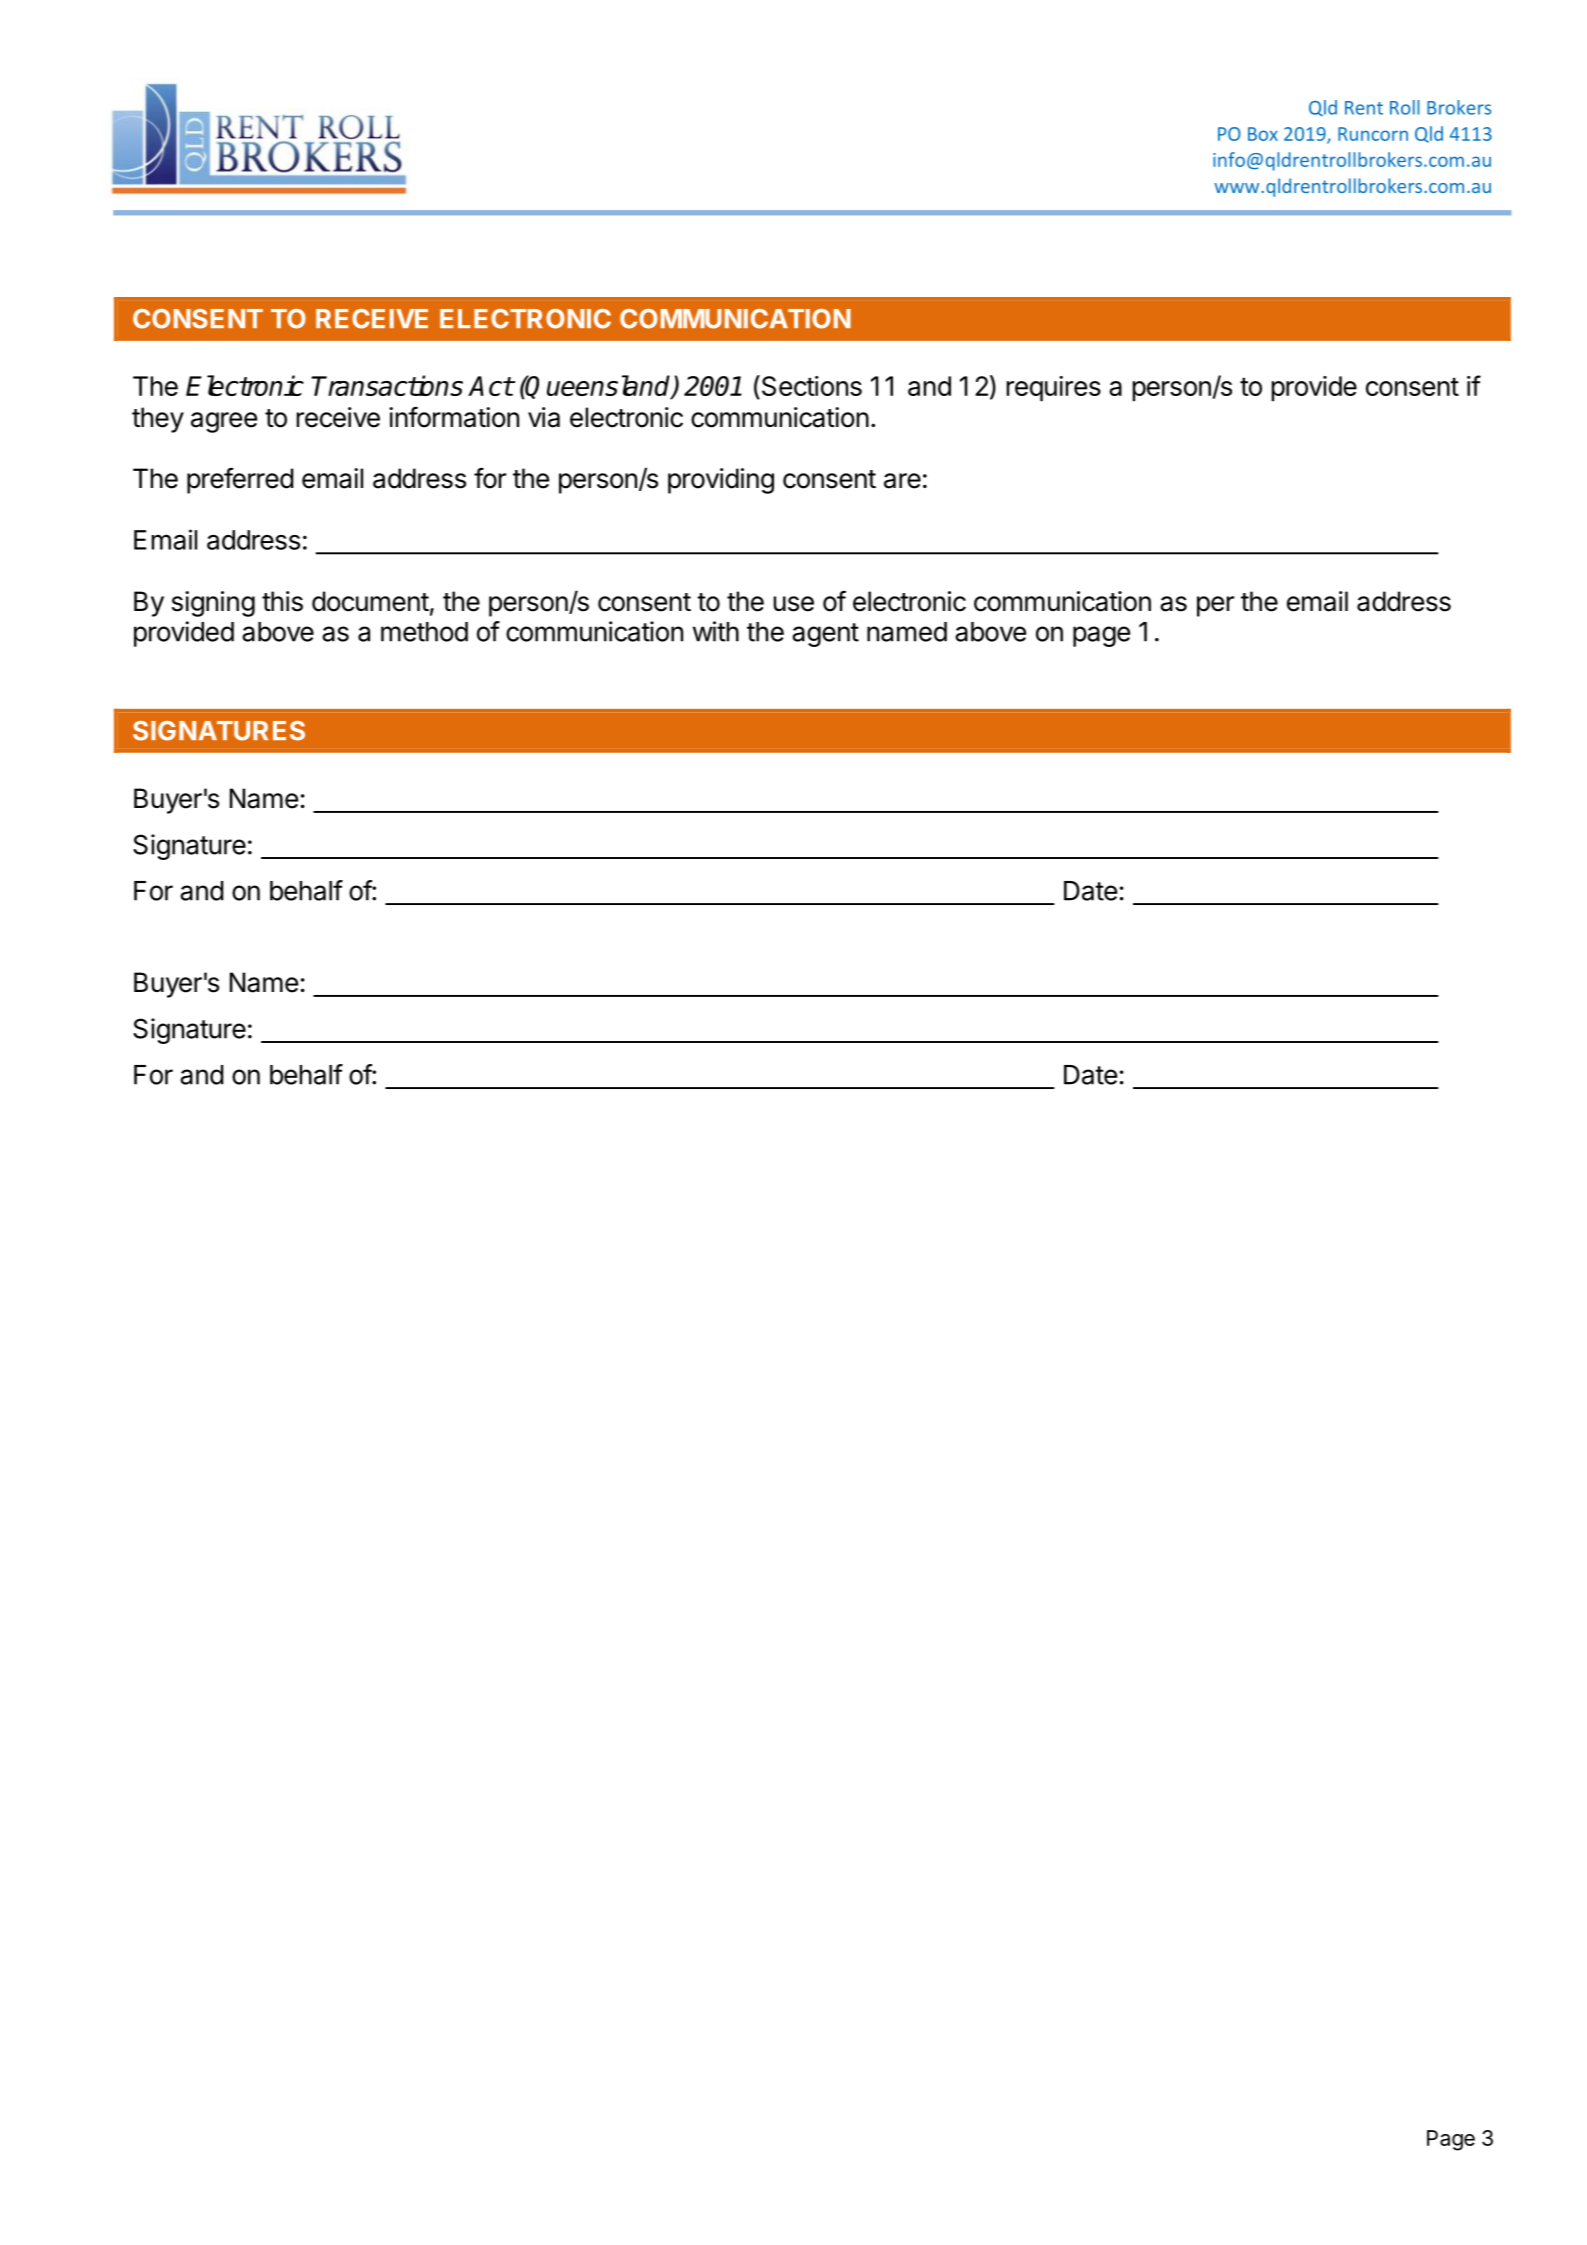 Image resolution: width=1587 pixels, height=2245 pixels. Describe the element at coordinates (1053, 388) in the screenshot. I see `requires` at that location.
